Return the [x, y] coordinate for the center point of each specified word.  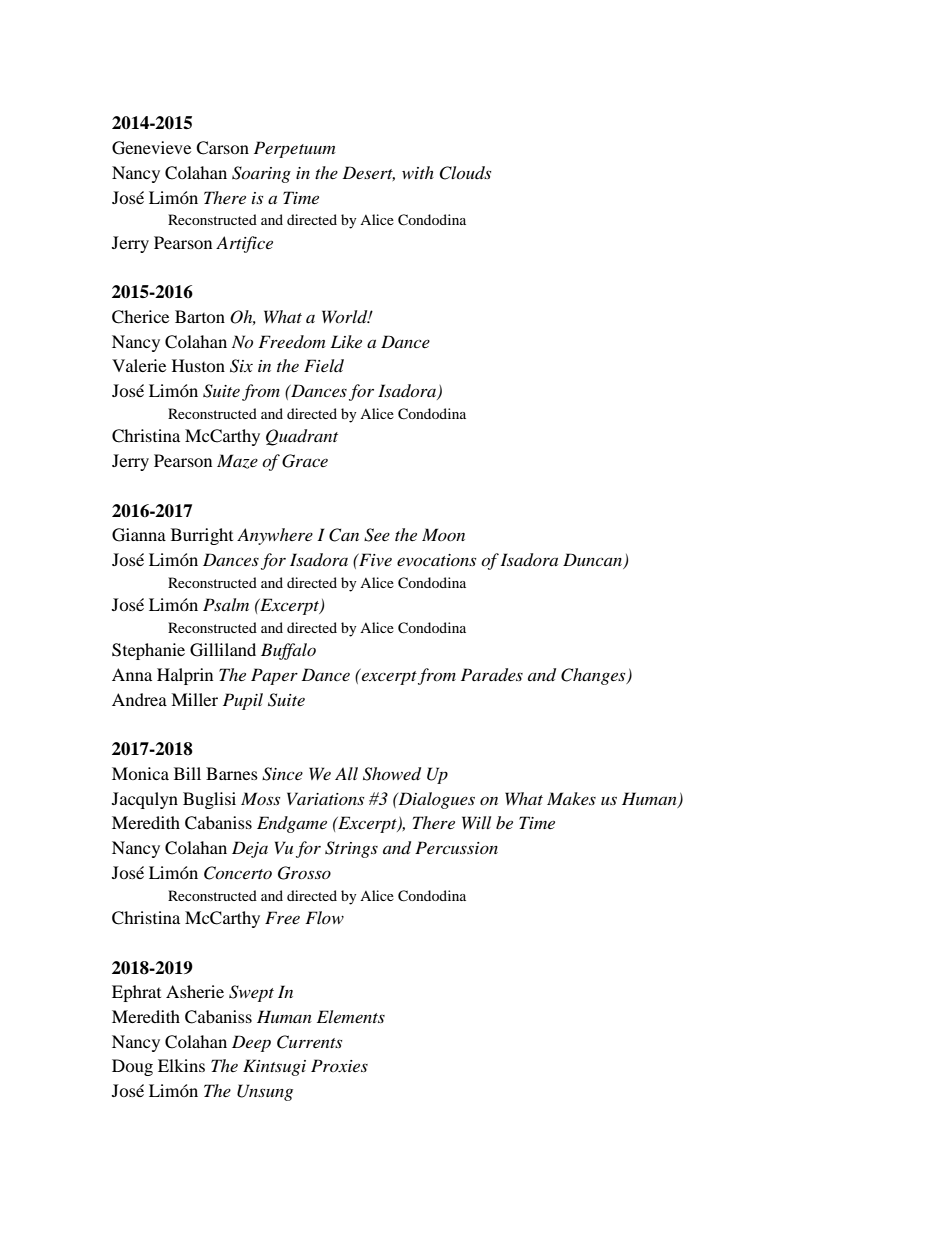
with [418, 172]
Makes [571, 798]
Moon [443, 534]
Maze [237, 461]
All [346, 773]
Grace [305, 461]
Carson [222, 148]
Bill [187, 773]
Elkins [181, 1065]
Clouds [465, 173]
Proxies [339, 1065]
